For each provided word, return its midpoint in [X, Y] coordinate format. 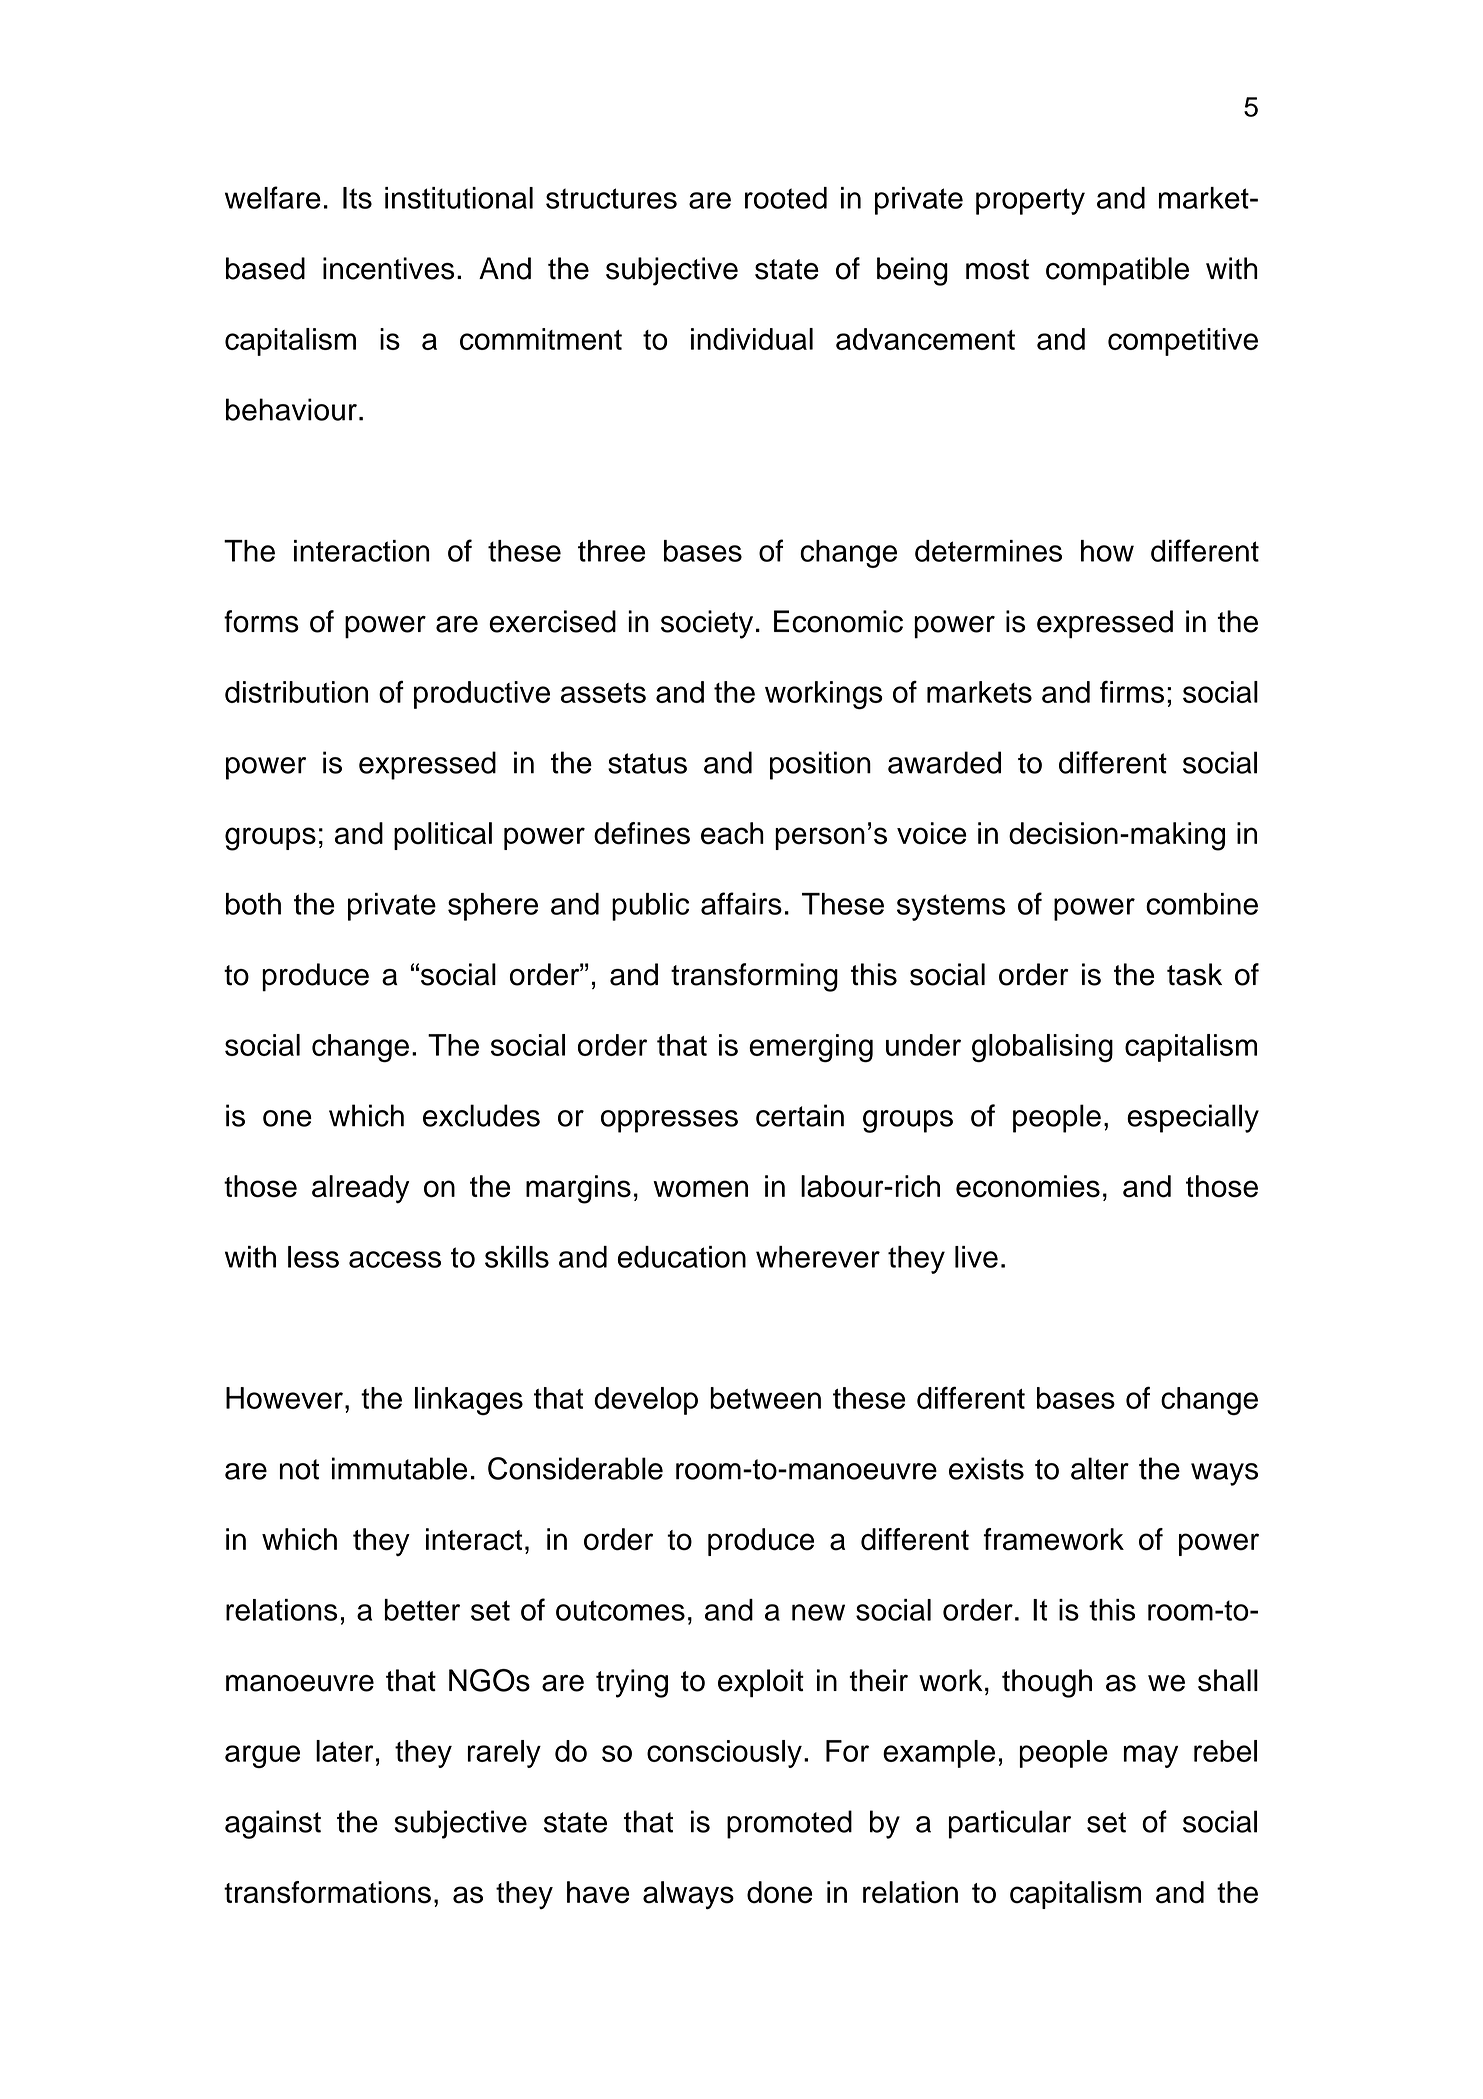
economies [1028, 1186]
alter [1100, 1468]
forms [261, 621]
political [443, 836]
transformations [327, 1892]
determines [988, 551]
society [707, 624]
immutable [399, 1468]
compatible [1117, 271]
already [360, 1189]
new [818, 1612]
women [700, 1189]
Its [357, 198]
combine [1202, 904]
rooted [786, 198]
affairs [741, 903]
